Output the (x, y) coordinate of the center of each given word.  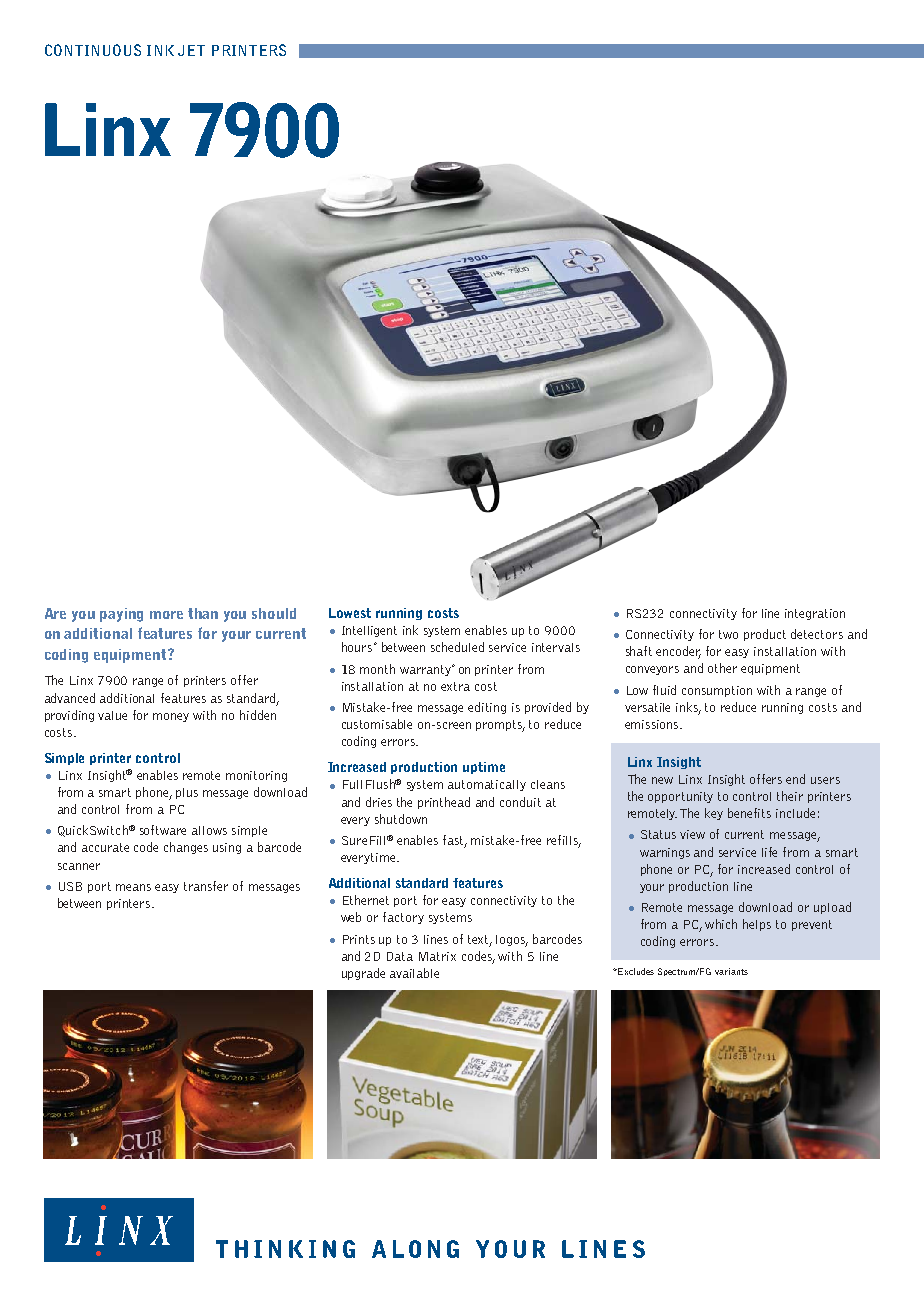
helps (757, 925)
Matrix (437, 956)
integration (815, 614)
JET (191, 50)
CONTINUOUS (93, 50)
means (133, 887)
